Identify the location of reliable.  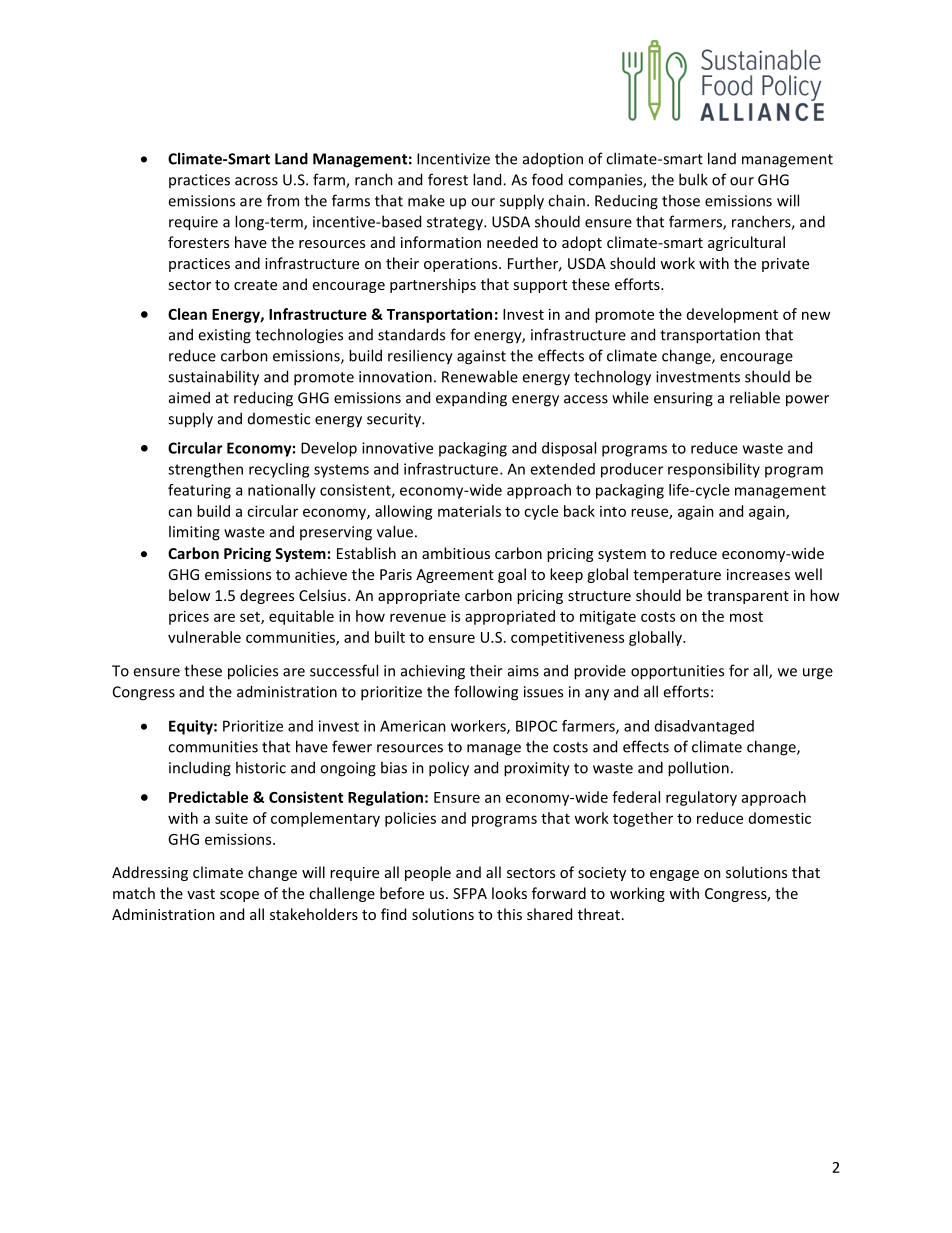
(755, 397).
